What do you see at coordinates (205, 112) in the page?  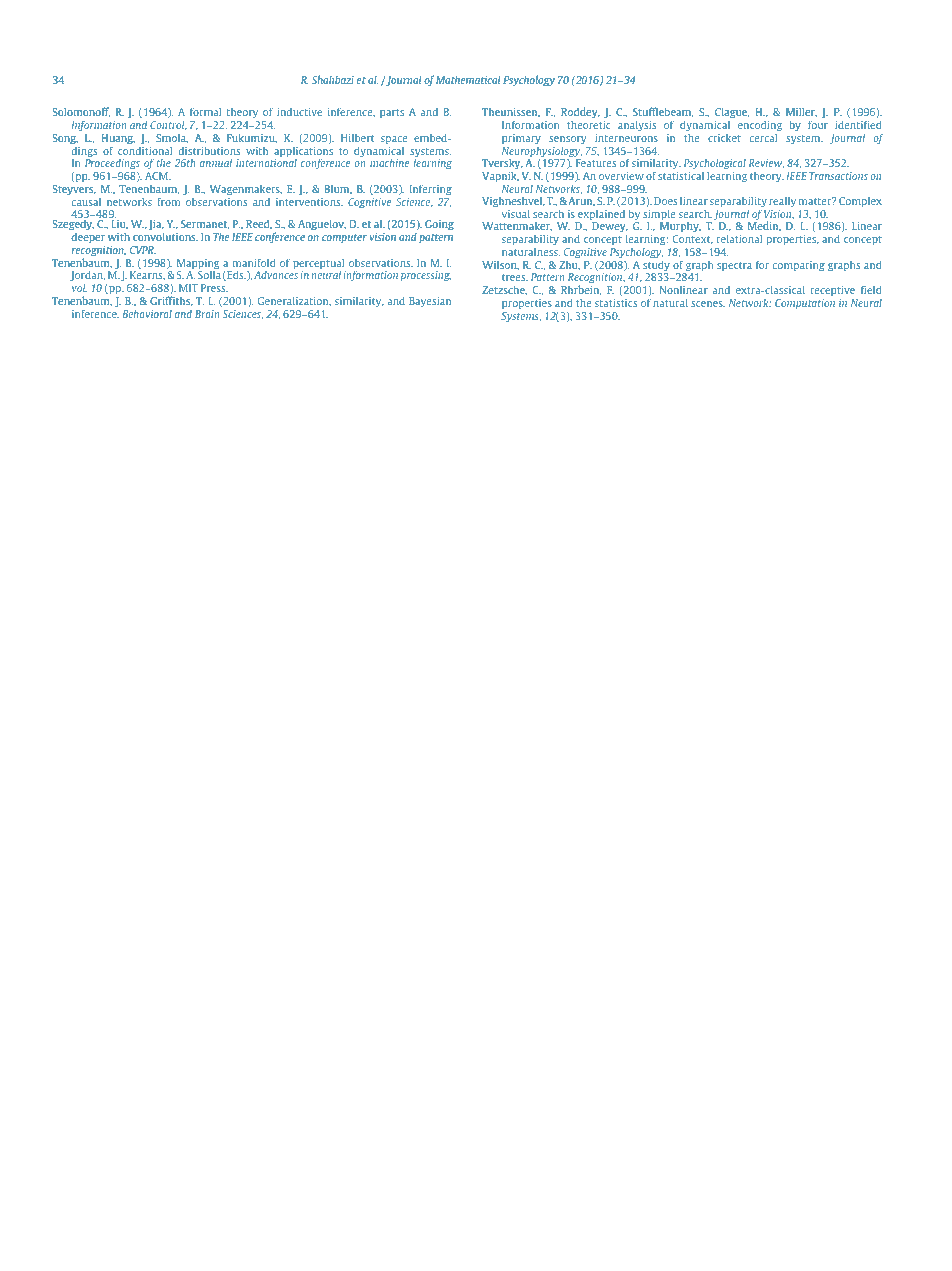 I see `formal` at bounding box center [205, 112].
